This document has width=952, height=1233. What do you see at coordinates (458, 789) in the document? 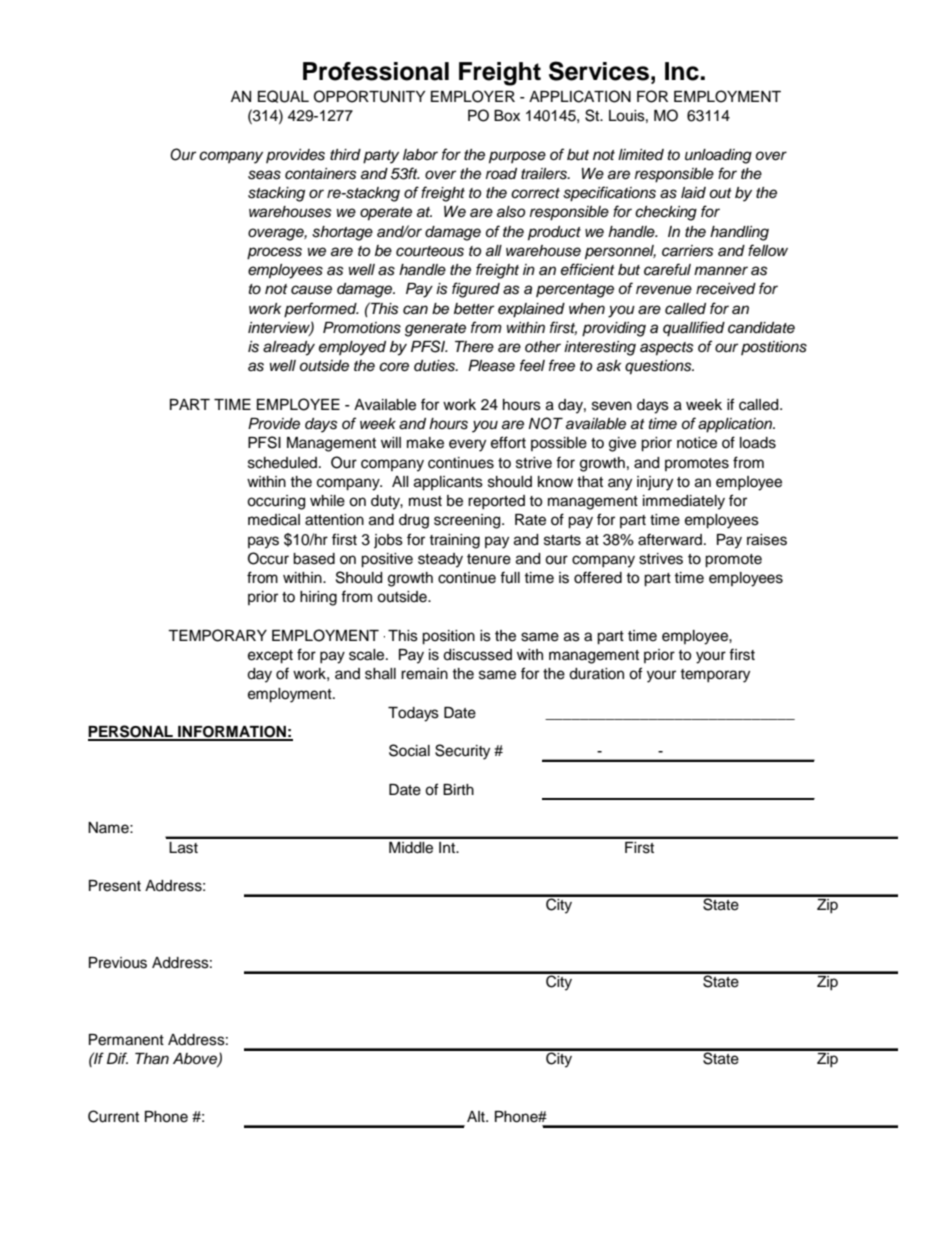
I see `Birth` at bounding box center [458, 789].
